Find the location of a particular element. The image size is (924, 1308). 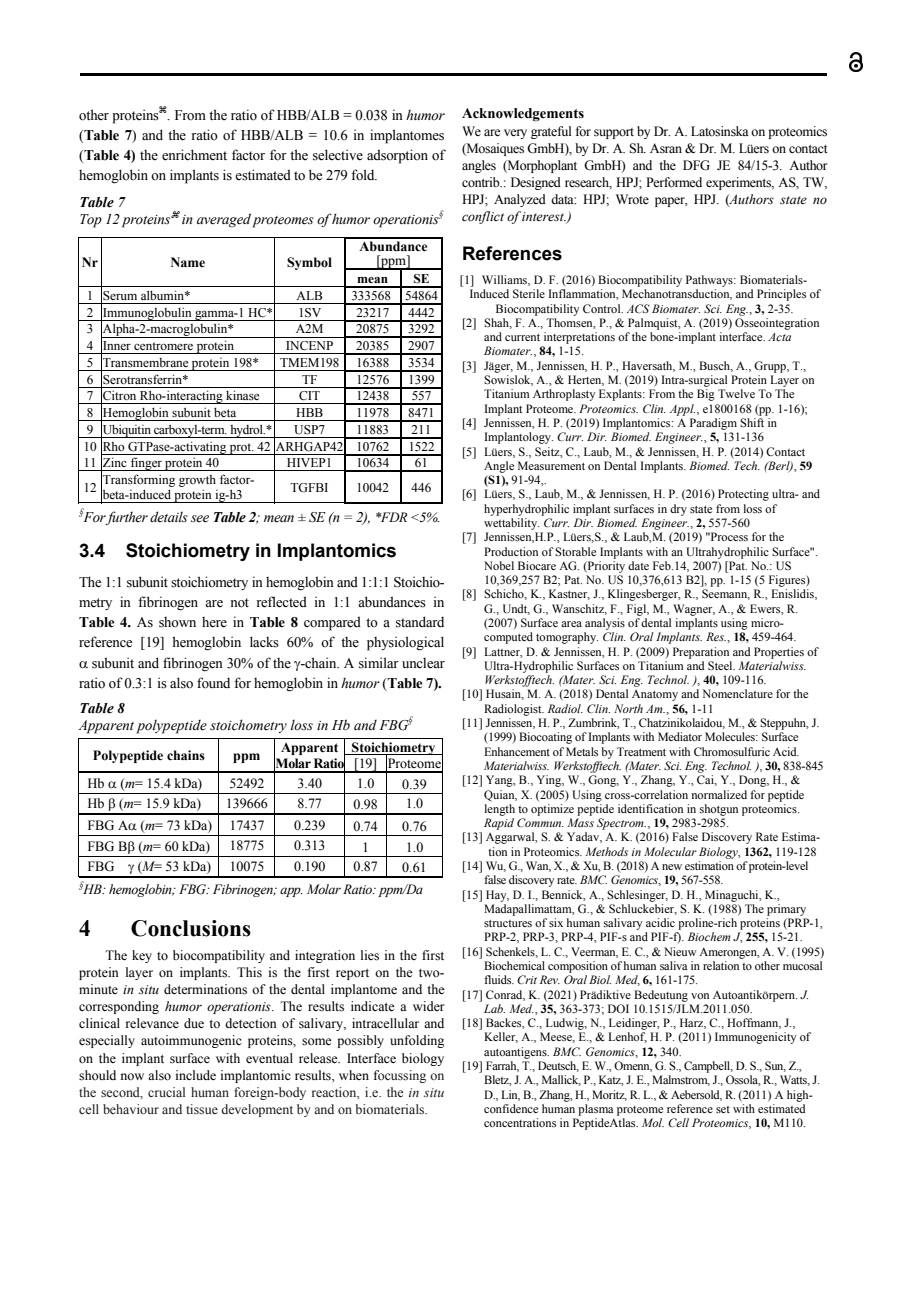

Big is located at coordinates (706, 395).
